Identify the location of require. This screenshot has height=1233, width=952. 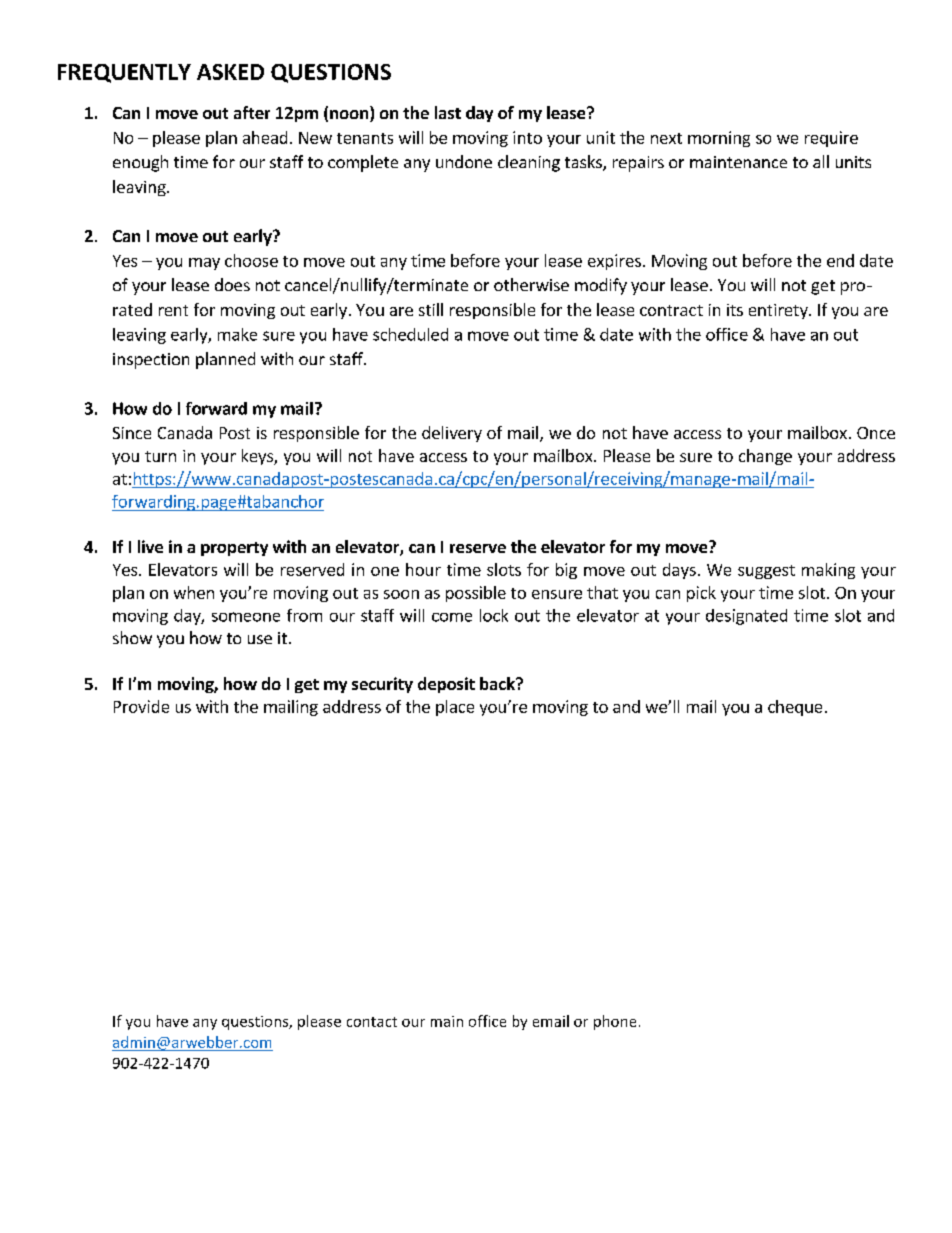
(831, 139).
